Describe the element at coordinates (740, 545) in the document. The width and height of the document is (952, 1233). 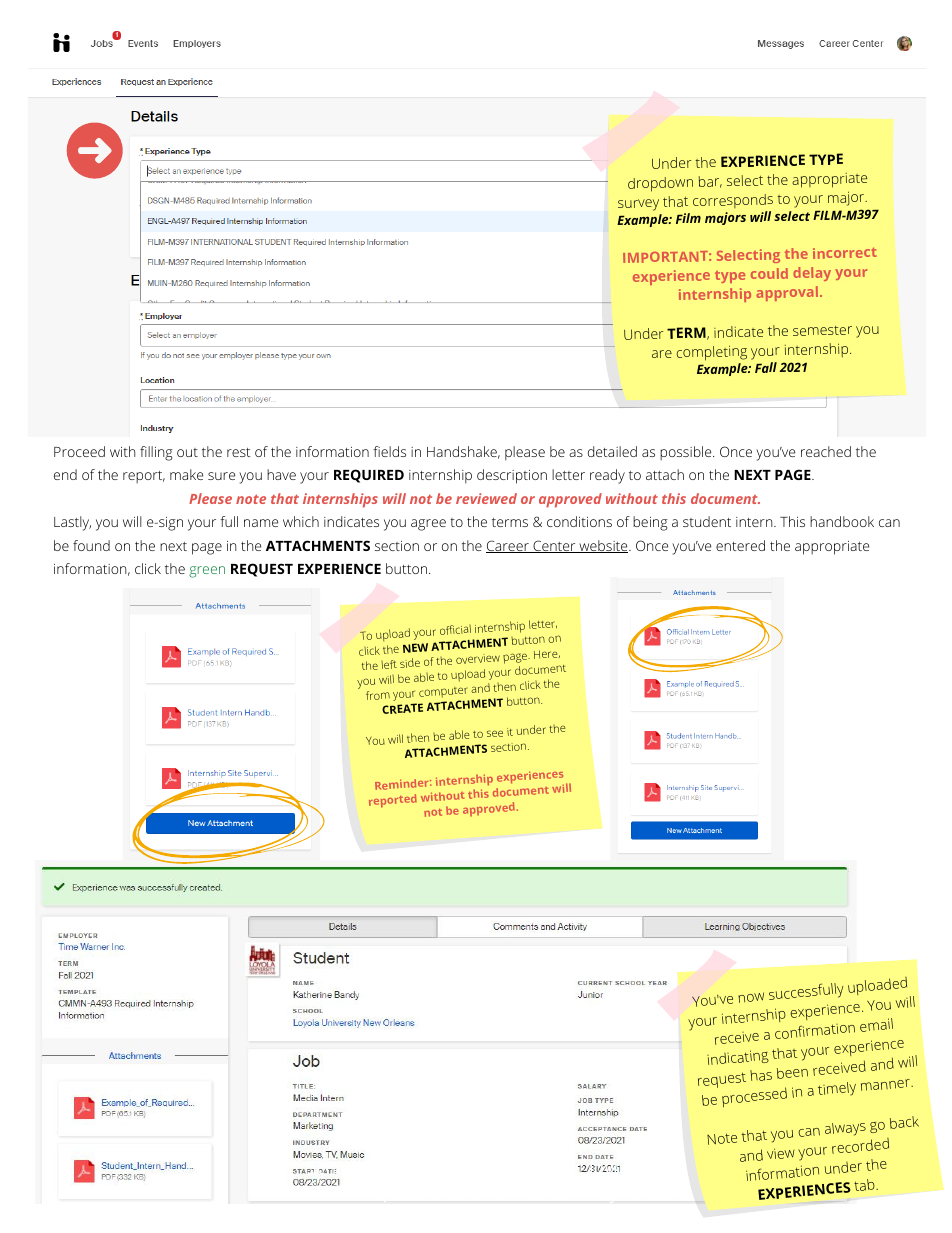
I see `entered` at that location.
